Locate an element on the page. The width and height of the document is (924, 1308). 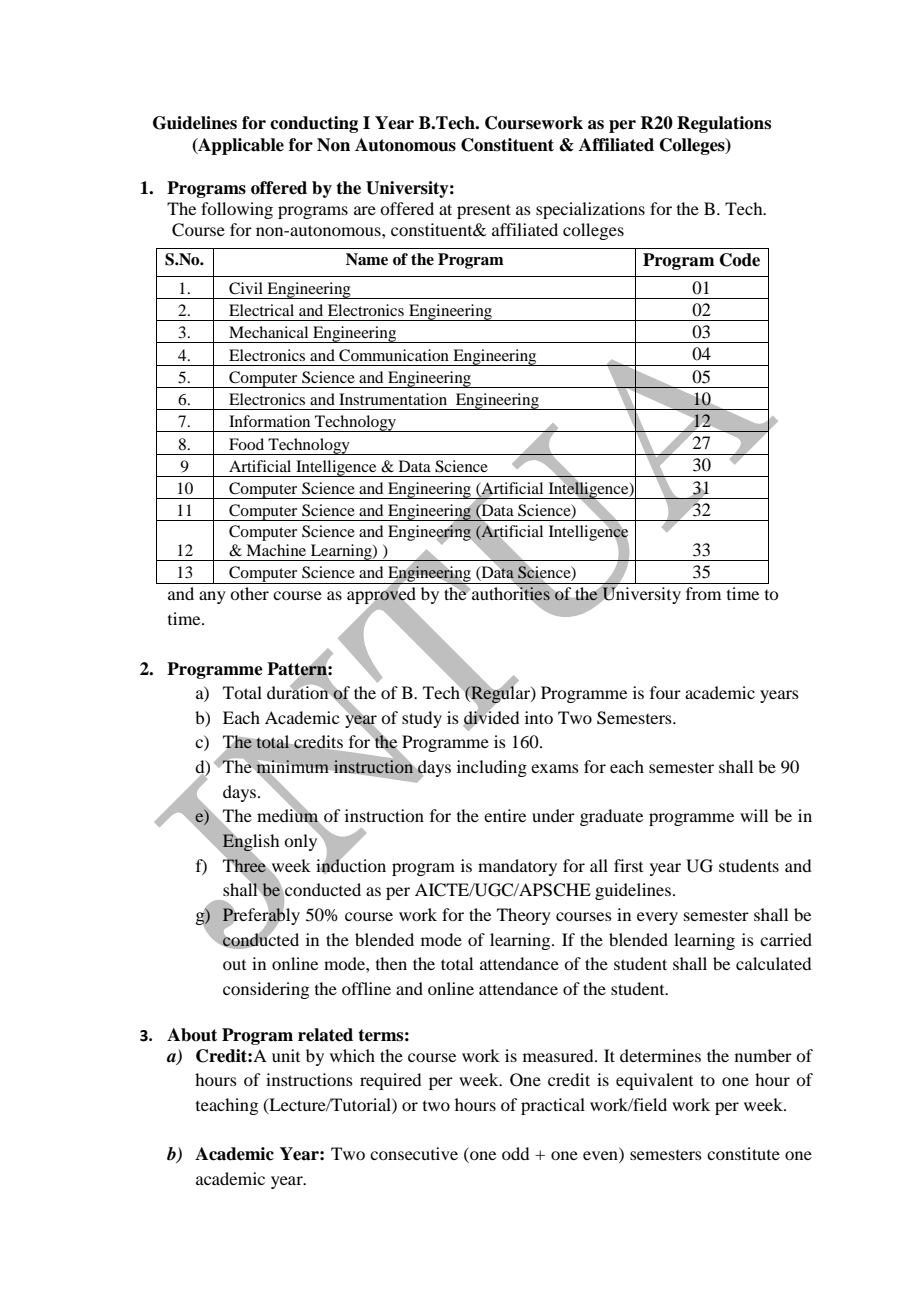
Theory is located at coordinates (524, 916).
